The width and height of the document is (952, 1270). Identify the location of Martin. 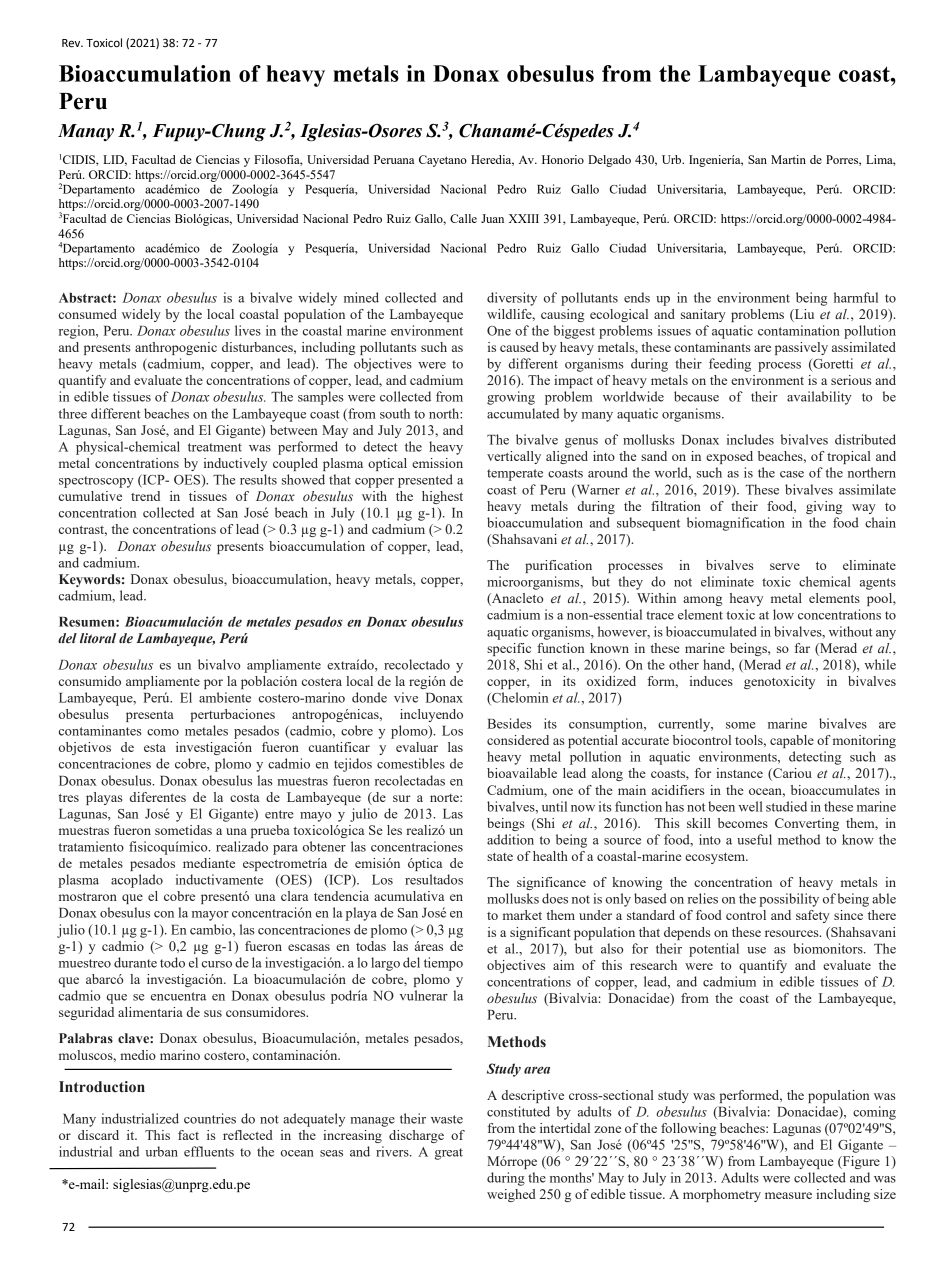
(788, 159).
